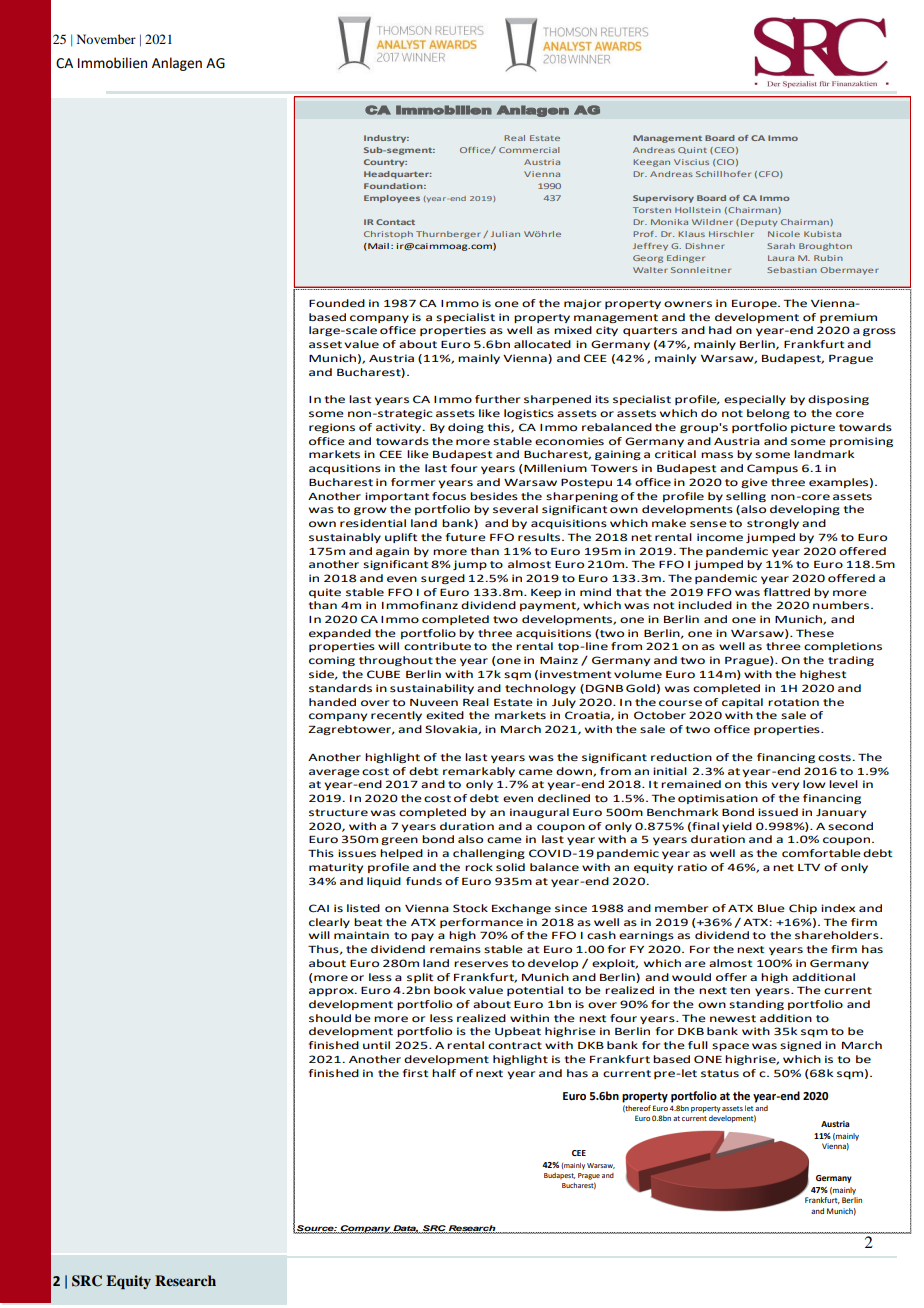  Describe the element at coordinates (330, 1018) in the screenshot. I see `should` at that location.
